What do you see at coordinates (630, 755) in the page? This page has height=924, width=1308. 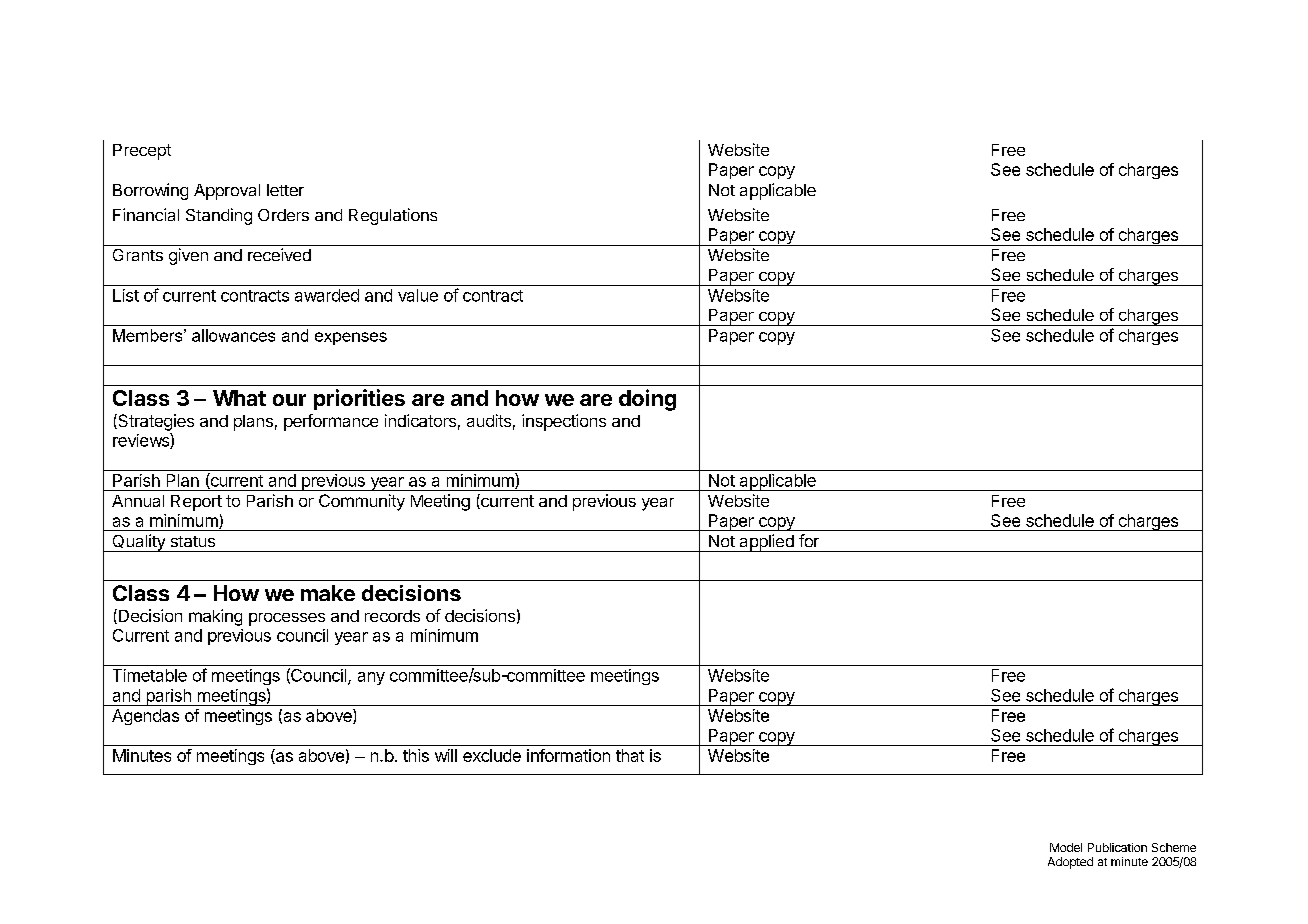 I see `that` at bounding box center [630, 755].
